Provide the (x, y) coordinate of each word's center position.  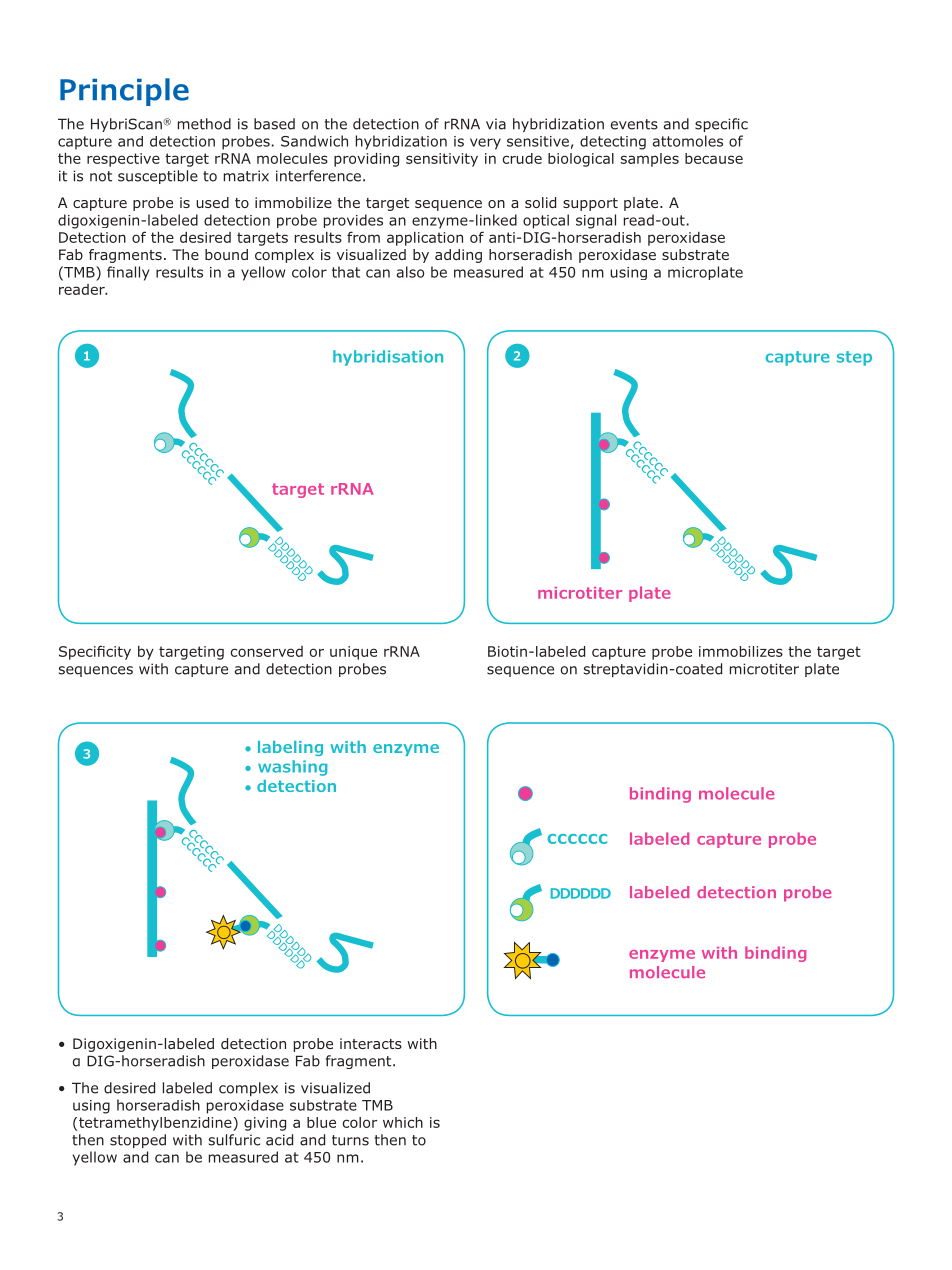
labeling (290, 748)
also (410, 272)
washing (292, 768)
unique (353, 653)
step (854, 358)
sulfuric (234, 1140)
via (496, 124)
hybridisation (388, 358)
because (714, 158)
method (204, 124)
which (403, 1122)
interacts (371, 1043)
